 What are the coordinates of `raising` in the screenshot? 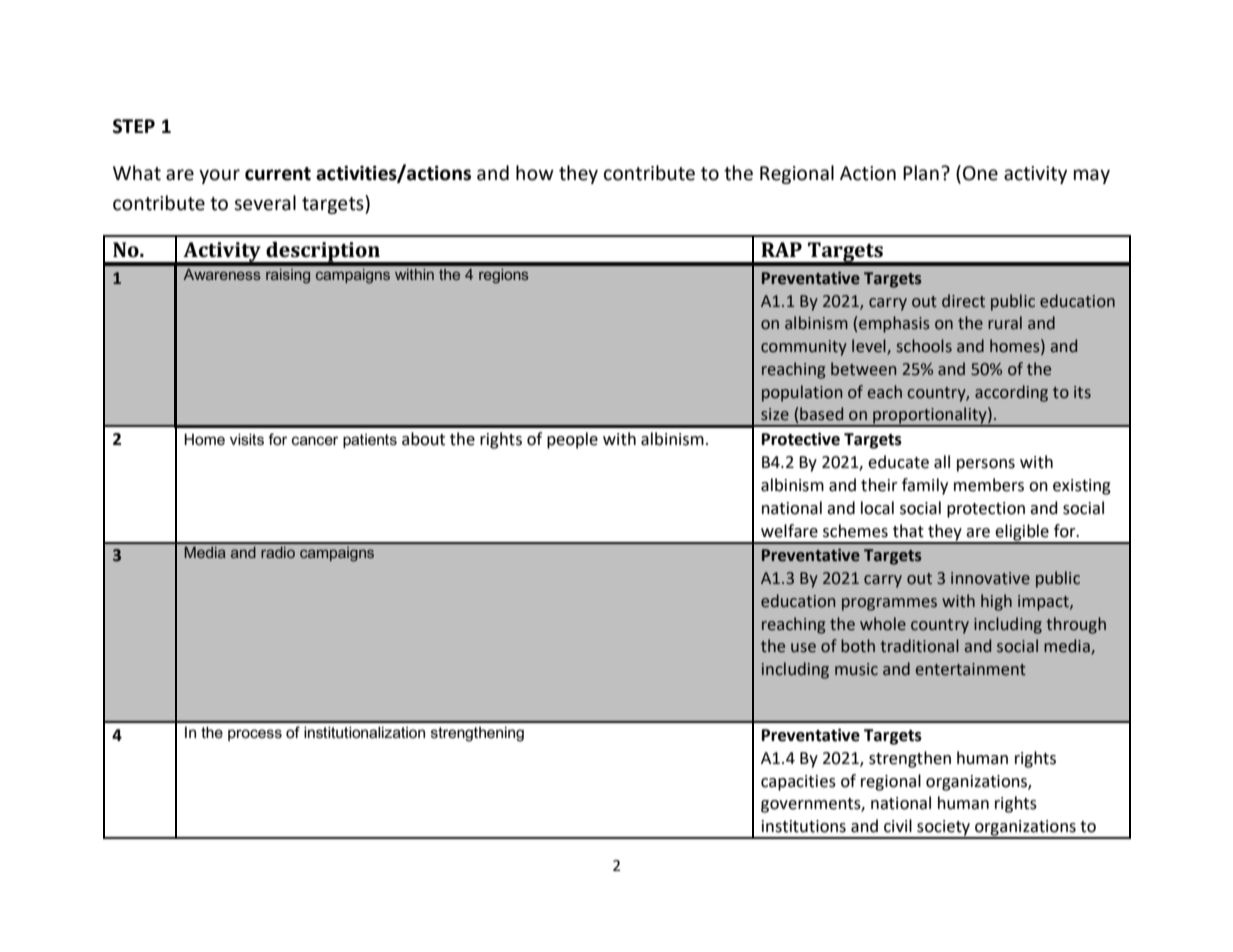 It's located at (288, 276).
